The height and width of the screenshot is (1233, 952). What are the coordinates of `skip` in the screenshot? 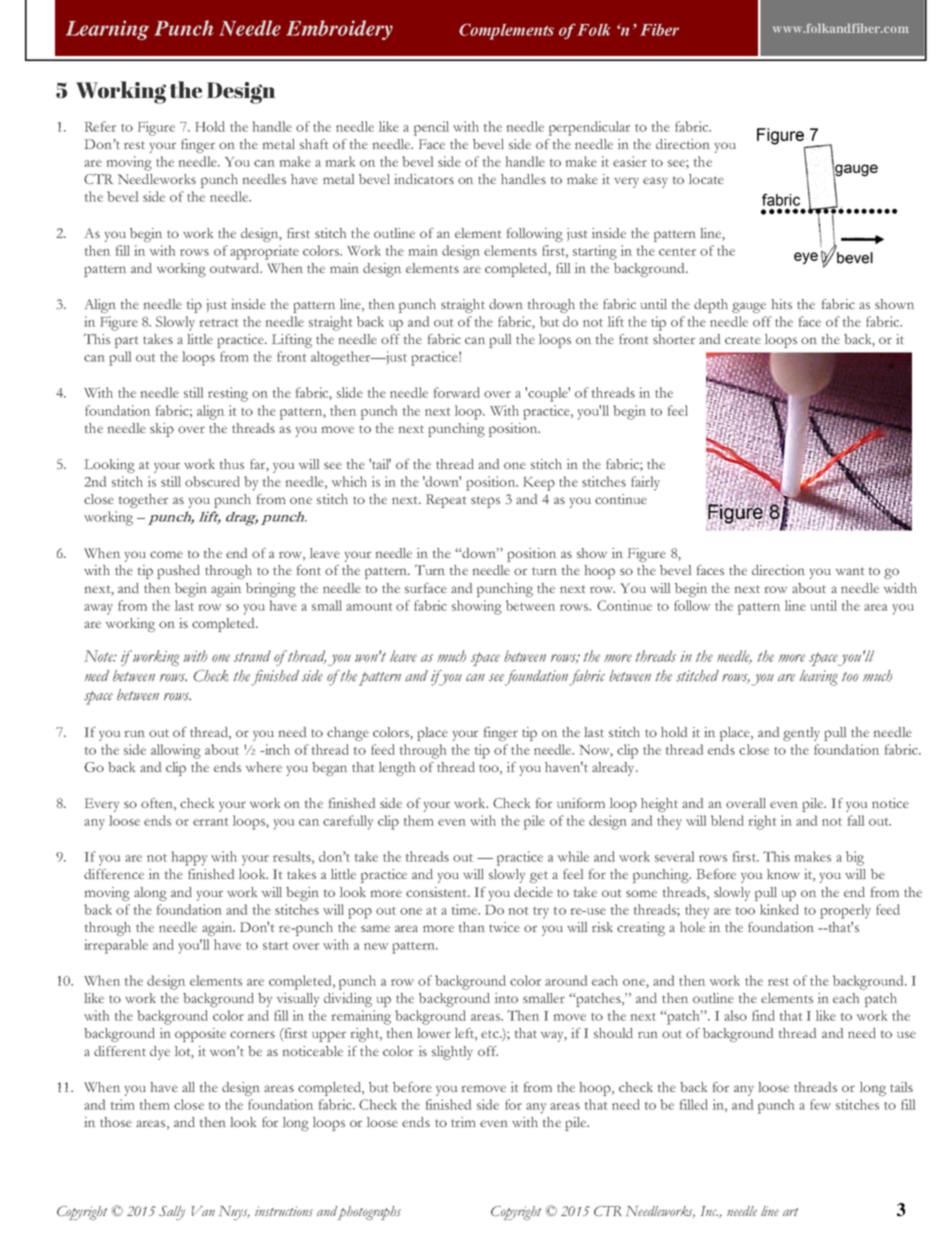 It's located at (162, 430).
